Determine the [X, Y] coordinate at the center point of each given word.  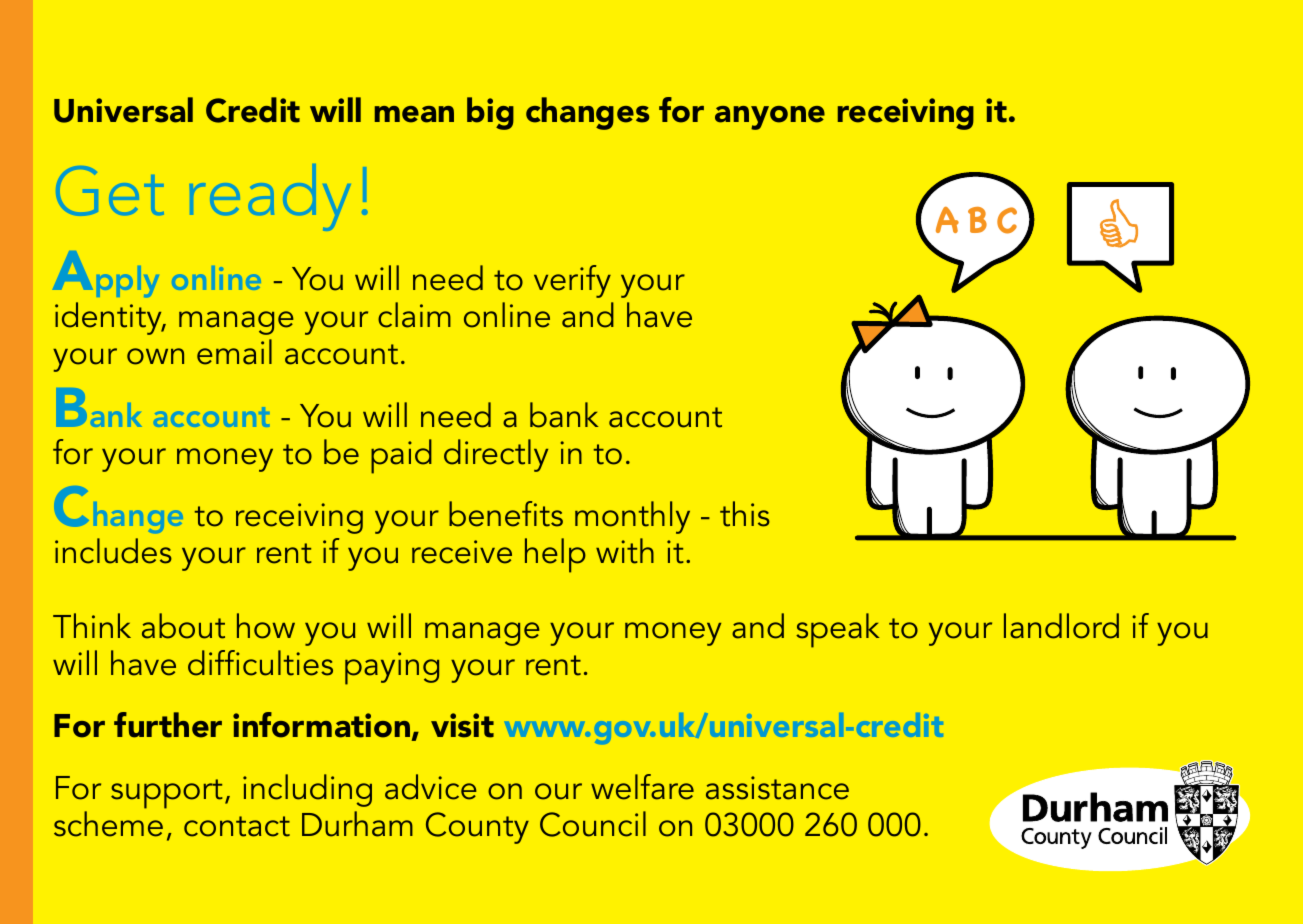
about [183, 626]
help [555, 555]
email [234, 352]
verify [572, 281]
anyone [770, 118]
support [167, 794]
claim [414, 315]
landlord [1061, 626]
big [490, 113]
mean [414, 114]
